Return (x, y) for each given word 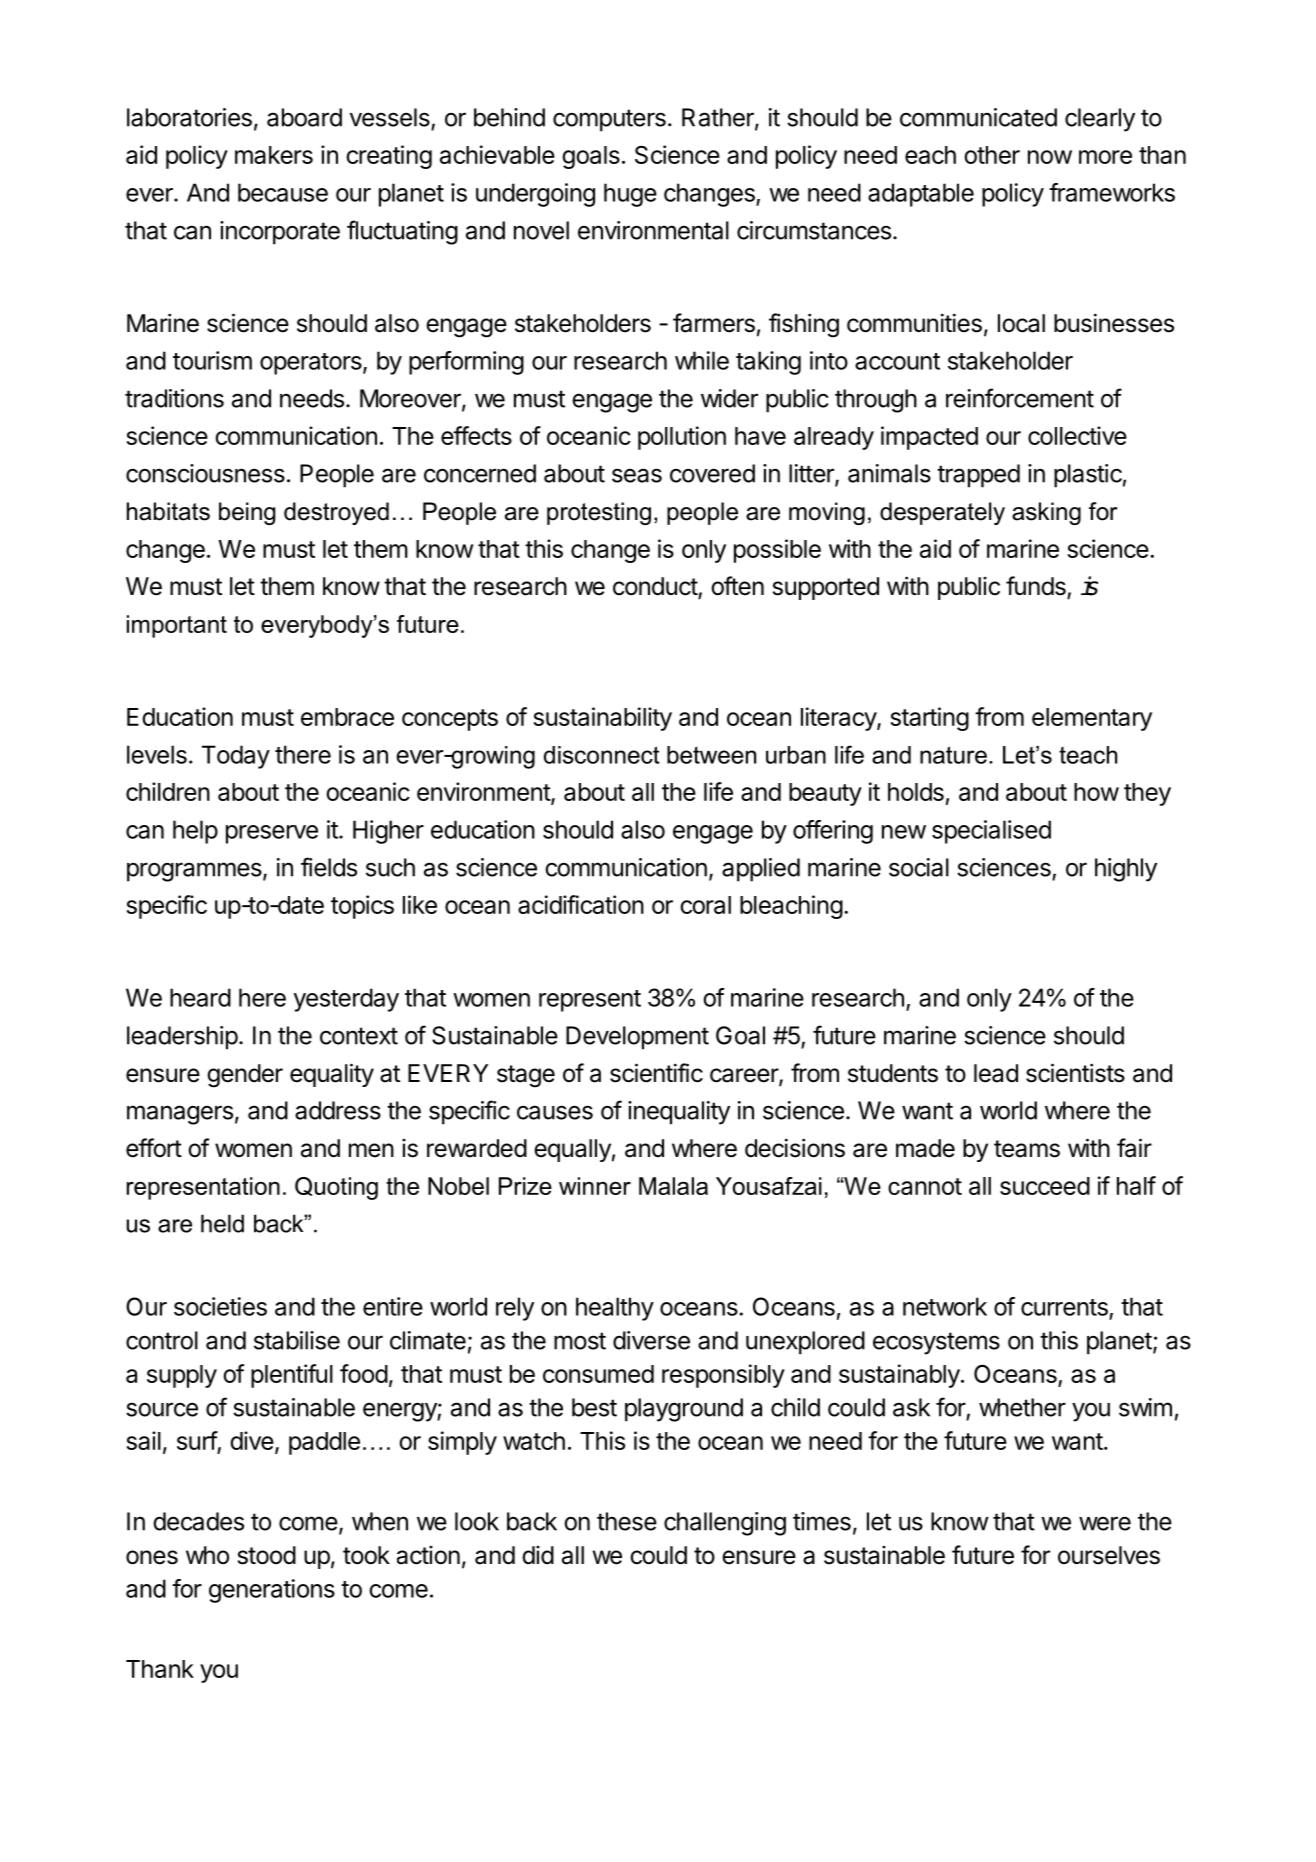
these (627, 1521)
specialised (991, 832)
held (222, 1223)
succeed (1045, 1186)
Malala (673, 1186)
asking (1046, 513)
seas (637, 475)
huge (630, 195)
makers (274, 155)
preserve (272, 834)
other (992, 155)
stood (267, 1555)
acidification (581, 904)
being (247, 513)
